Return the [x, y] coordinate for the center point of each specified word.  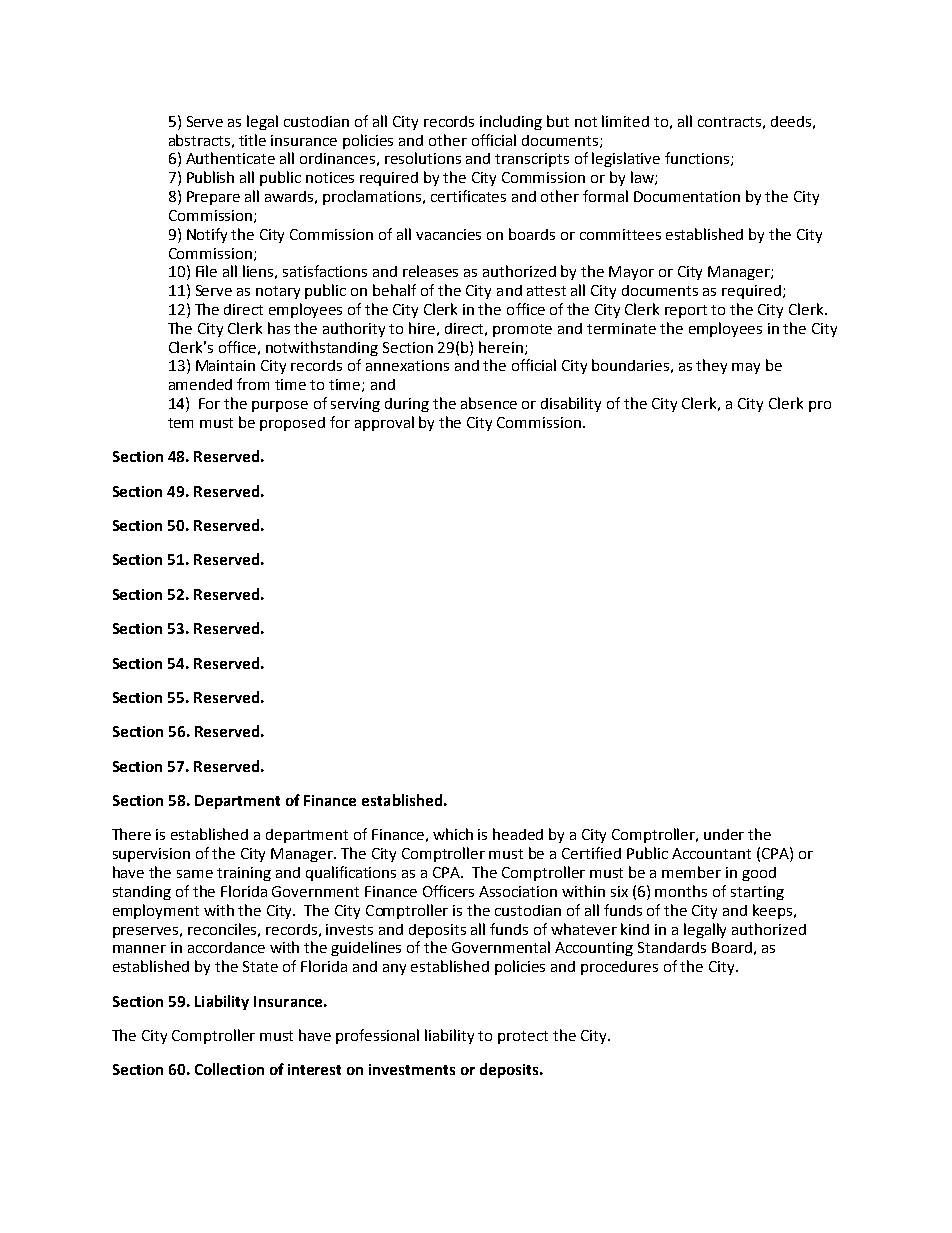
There [131, 834]
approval [384, 423]
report [686, 311]
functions [698, 159]
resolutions [423, 158]
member [691, 872]
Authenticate [230, 158]
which [453, 834]
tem [180, 423]
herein [501, 347]
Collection [229, 1069]
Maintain [225, 365]
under [724, 834]
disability [571, 404]
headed [518, 834]
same [195, 874]
